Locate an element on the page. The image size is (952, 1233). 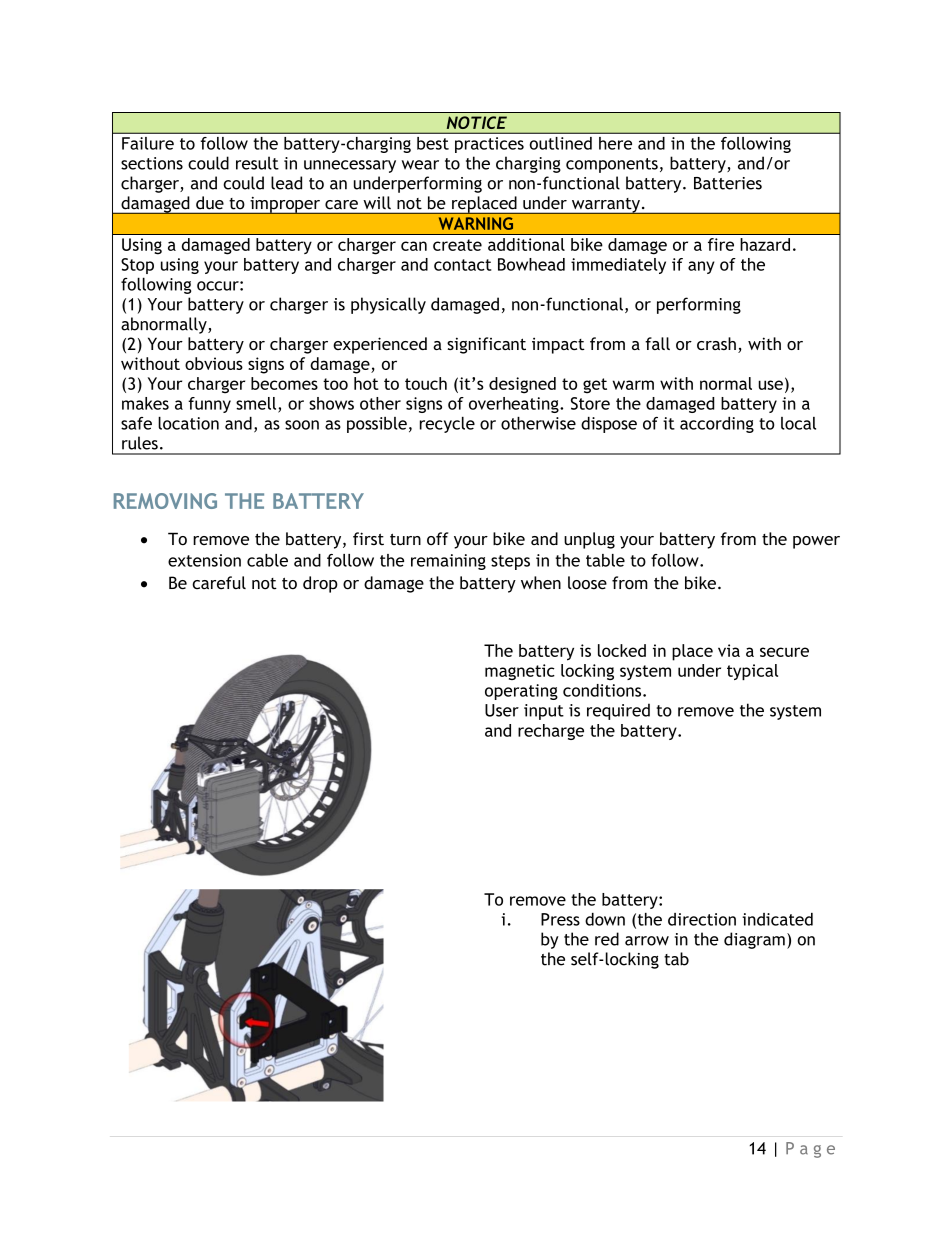
Press is located at coordinates (560, 919).
